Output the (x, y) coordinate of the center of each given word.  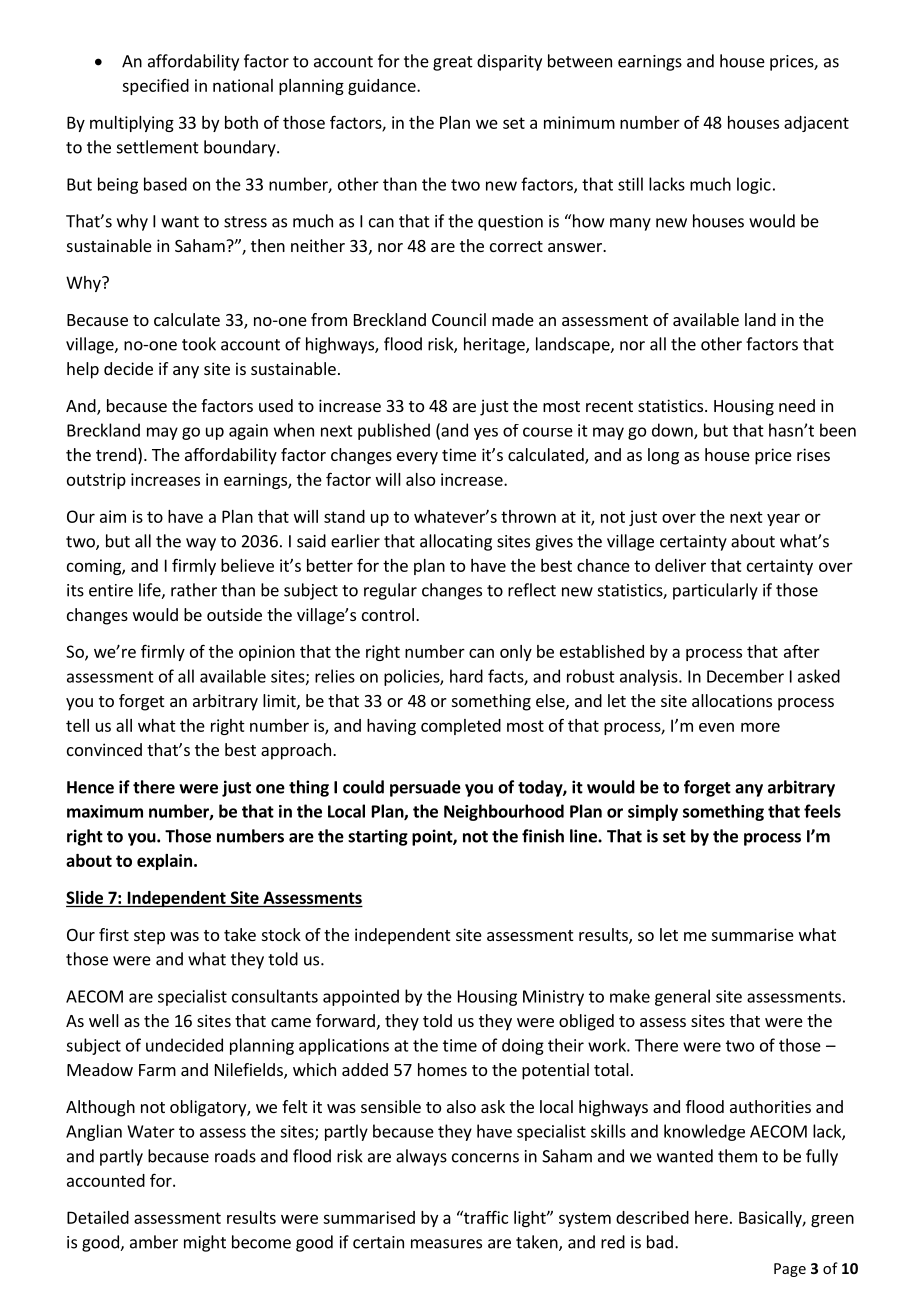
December (745, 676)
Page (790, 1270)
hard (466, 676)
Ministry (553, 998)
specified (155, 87)
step (149, 937)
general (682, 997)
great (453, 63)
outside (234, 614)
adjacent (816, 124)
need (797, 405)
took (199, 344)
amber (154, 1242)
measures (446, 1244)
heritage (495, 345)
